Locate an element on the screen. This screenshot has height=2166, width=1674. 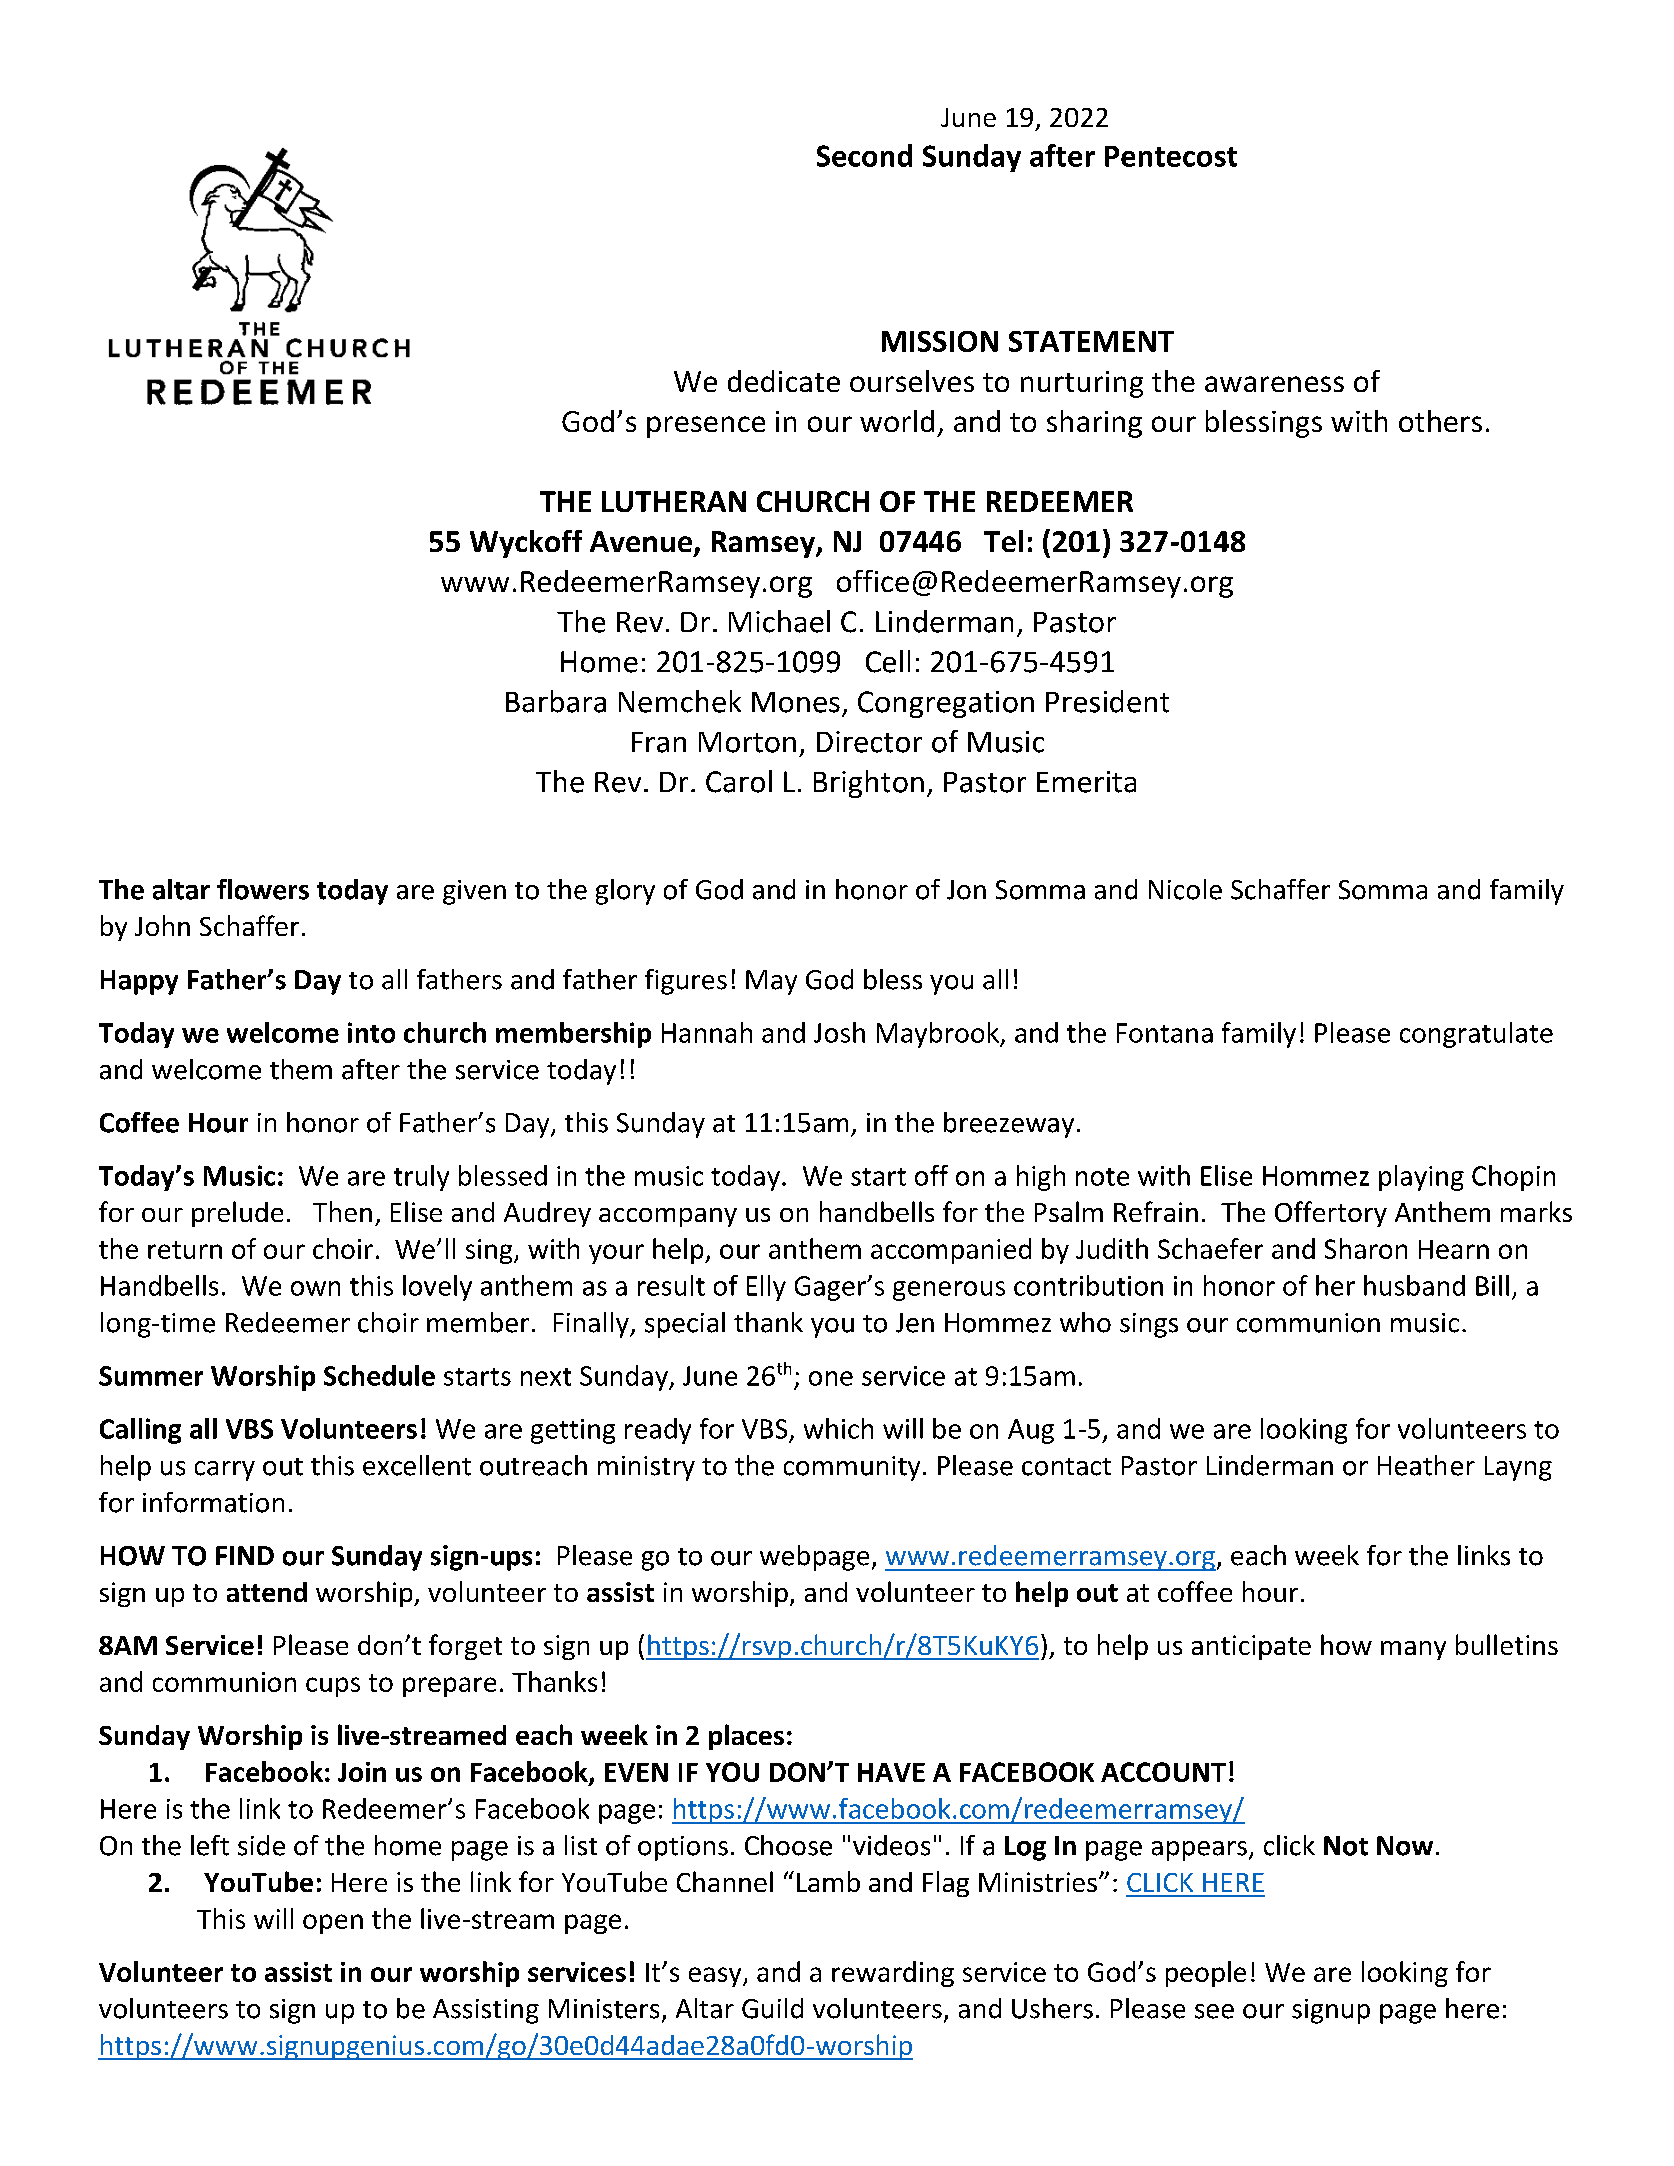
people is located at coordinates (1206, 1974).
